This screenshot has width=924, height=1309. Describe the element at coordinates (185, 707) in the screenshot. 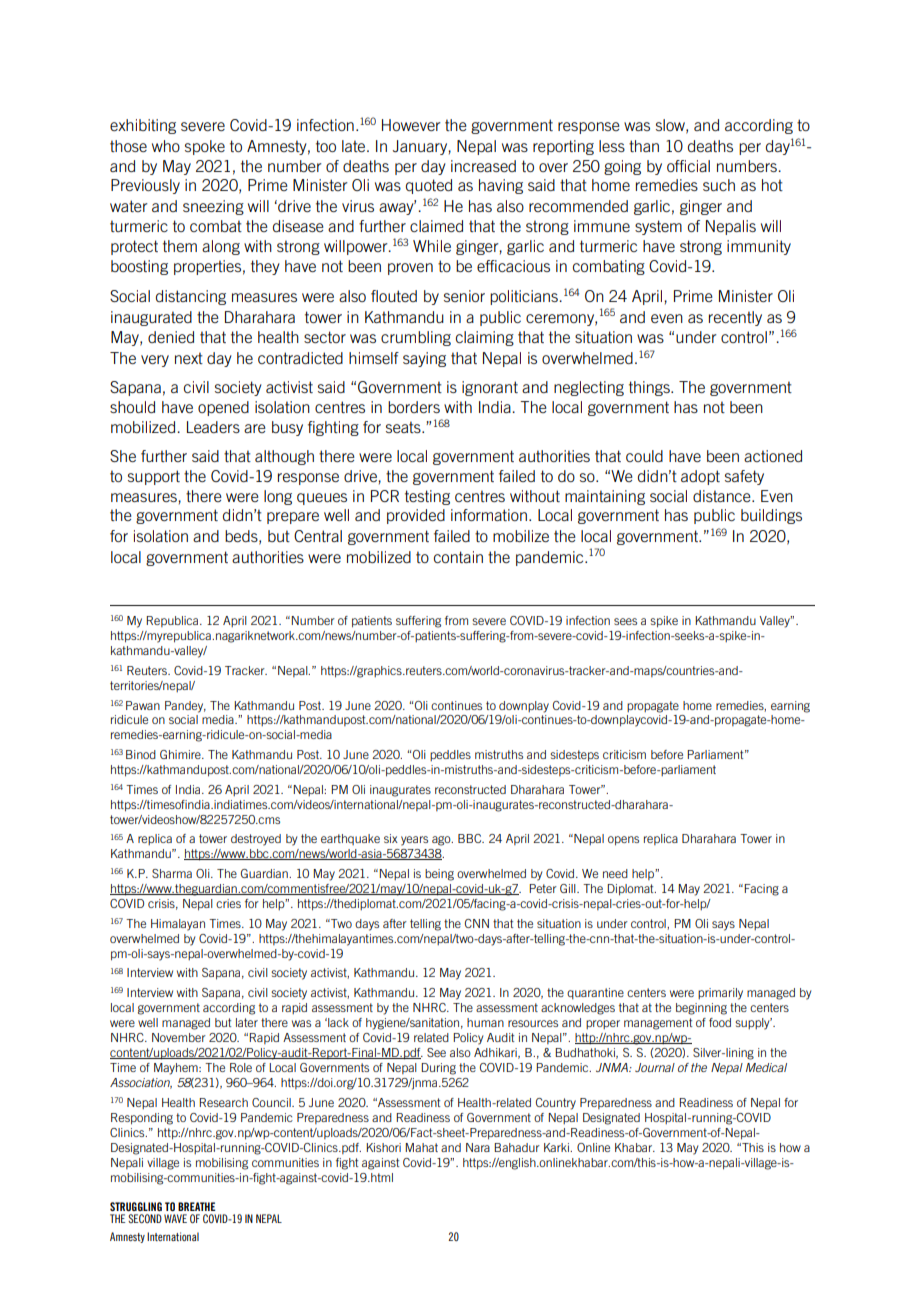

I see `Pandey` at that location.
